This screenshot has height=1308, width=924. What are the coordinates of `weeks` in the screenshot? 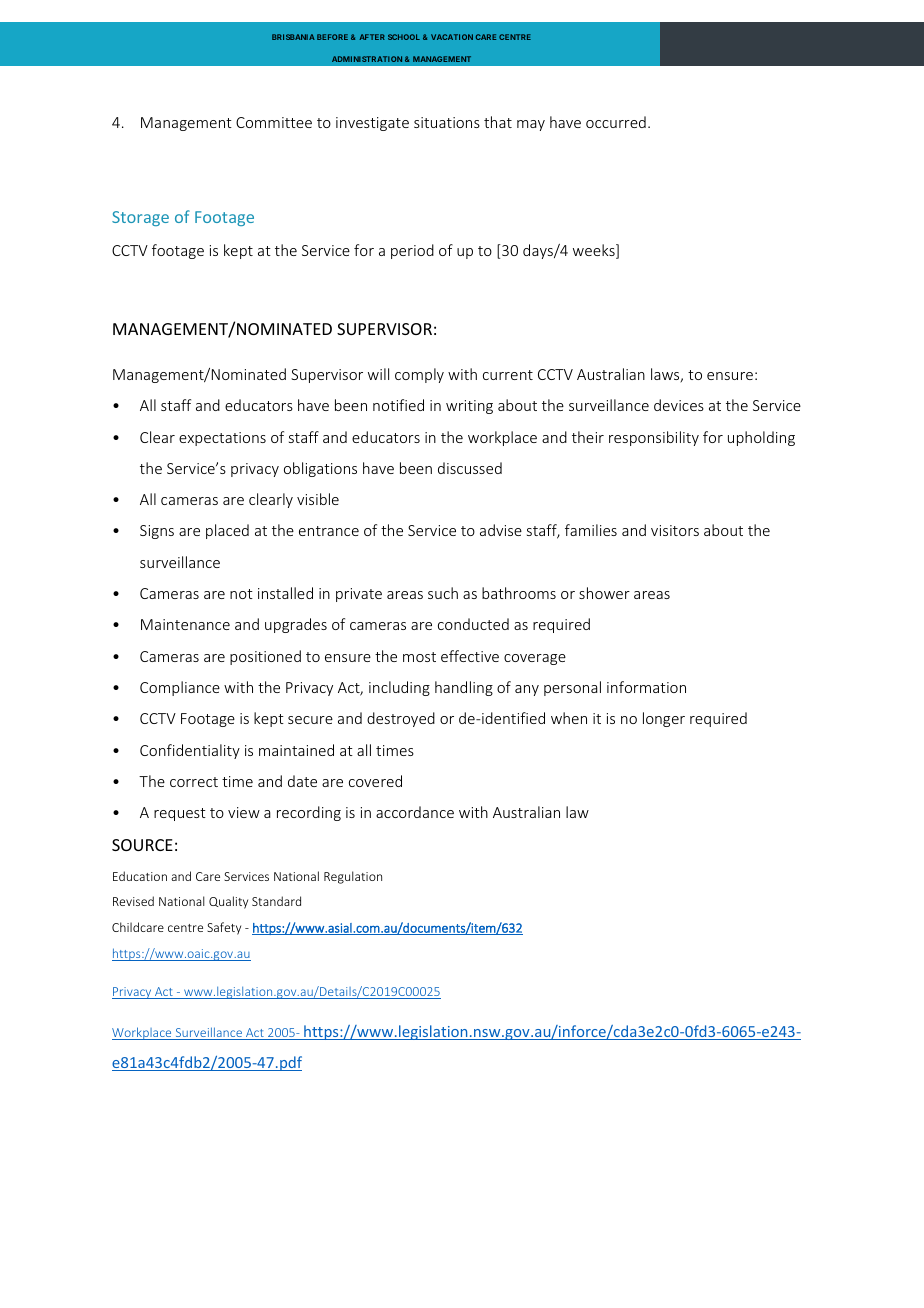 It's located at (595, 251).
